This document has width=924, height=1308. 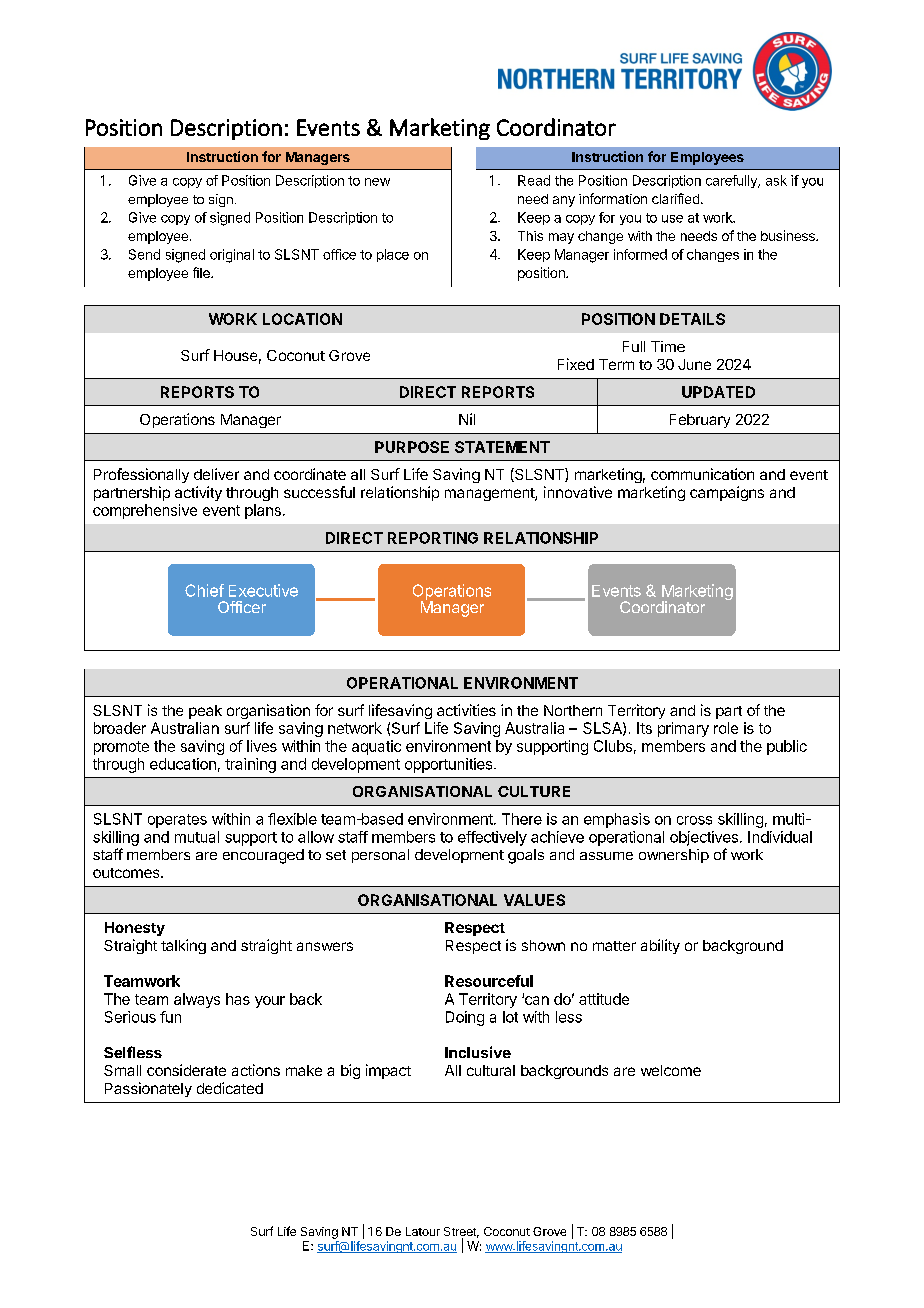 I want to click on deliver, so click(x=216, y=474).
